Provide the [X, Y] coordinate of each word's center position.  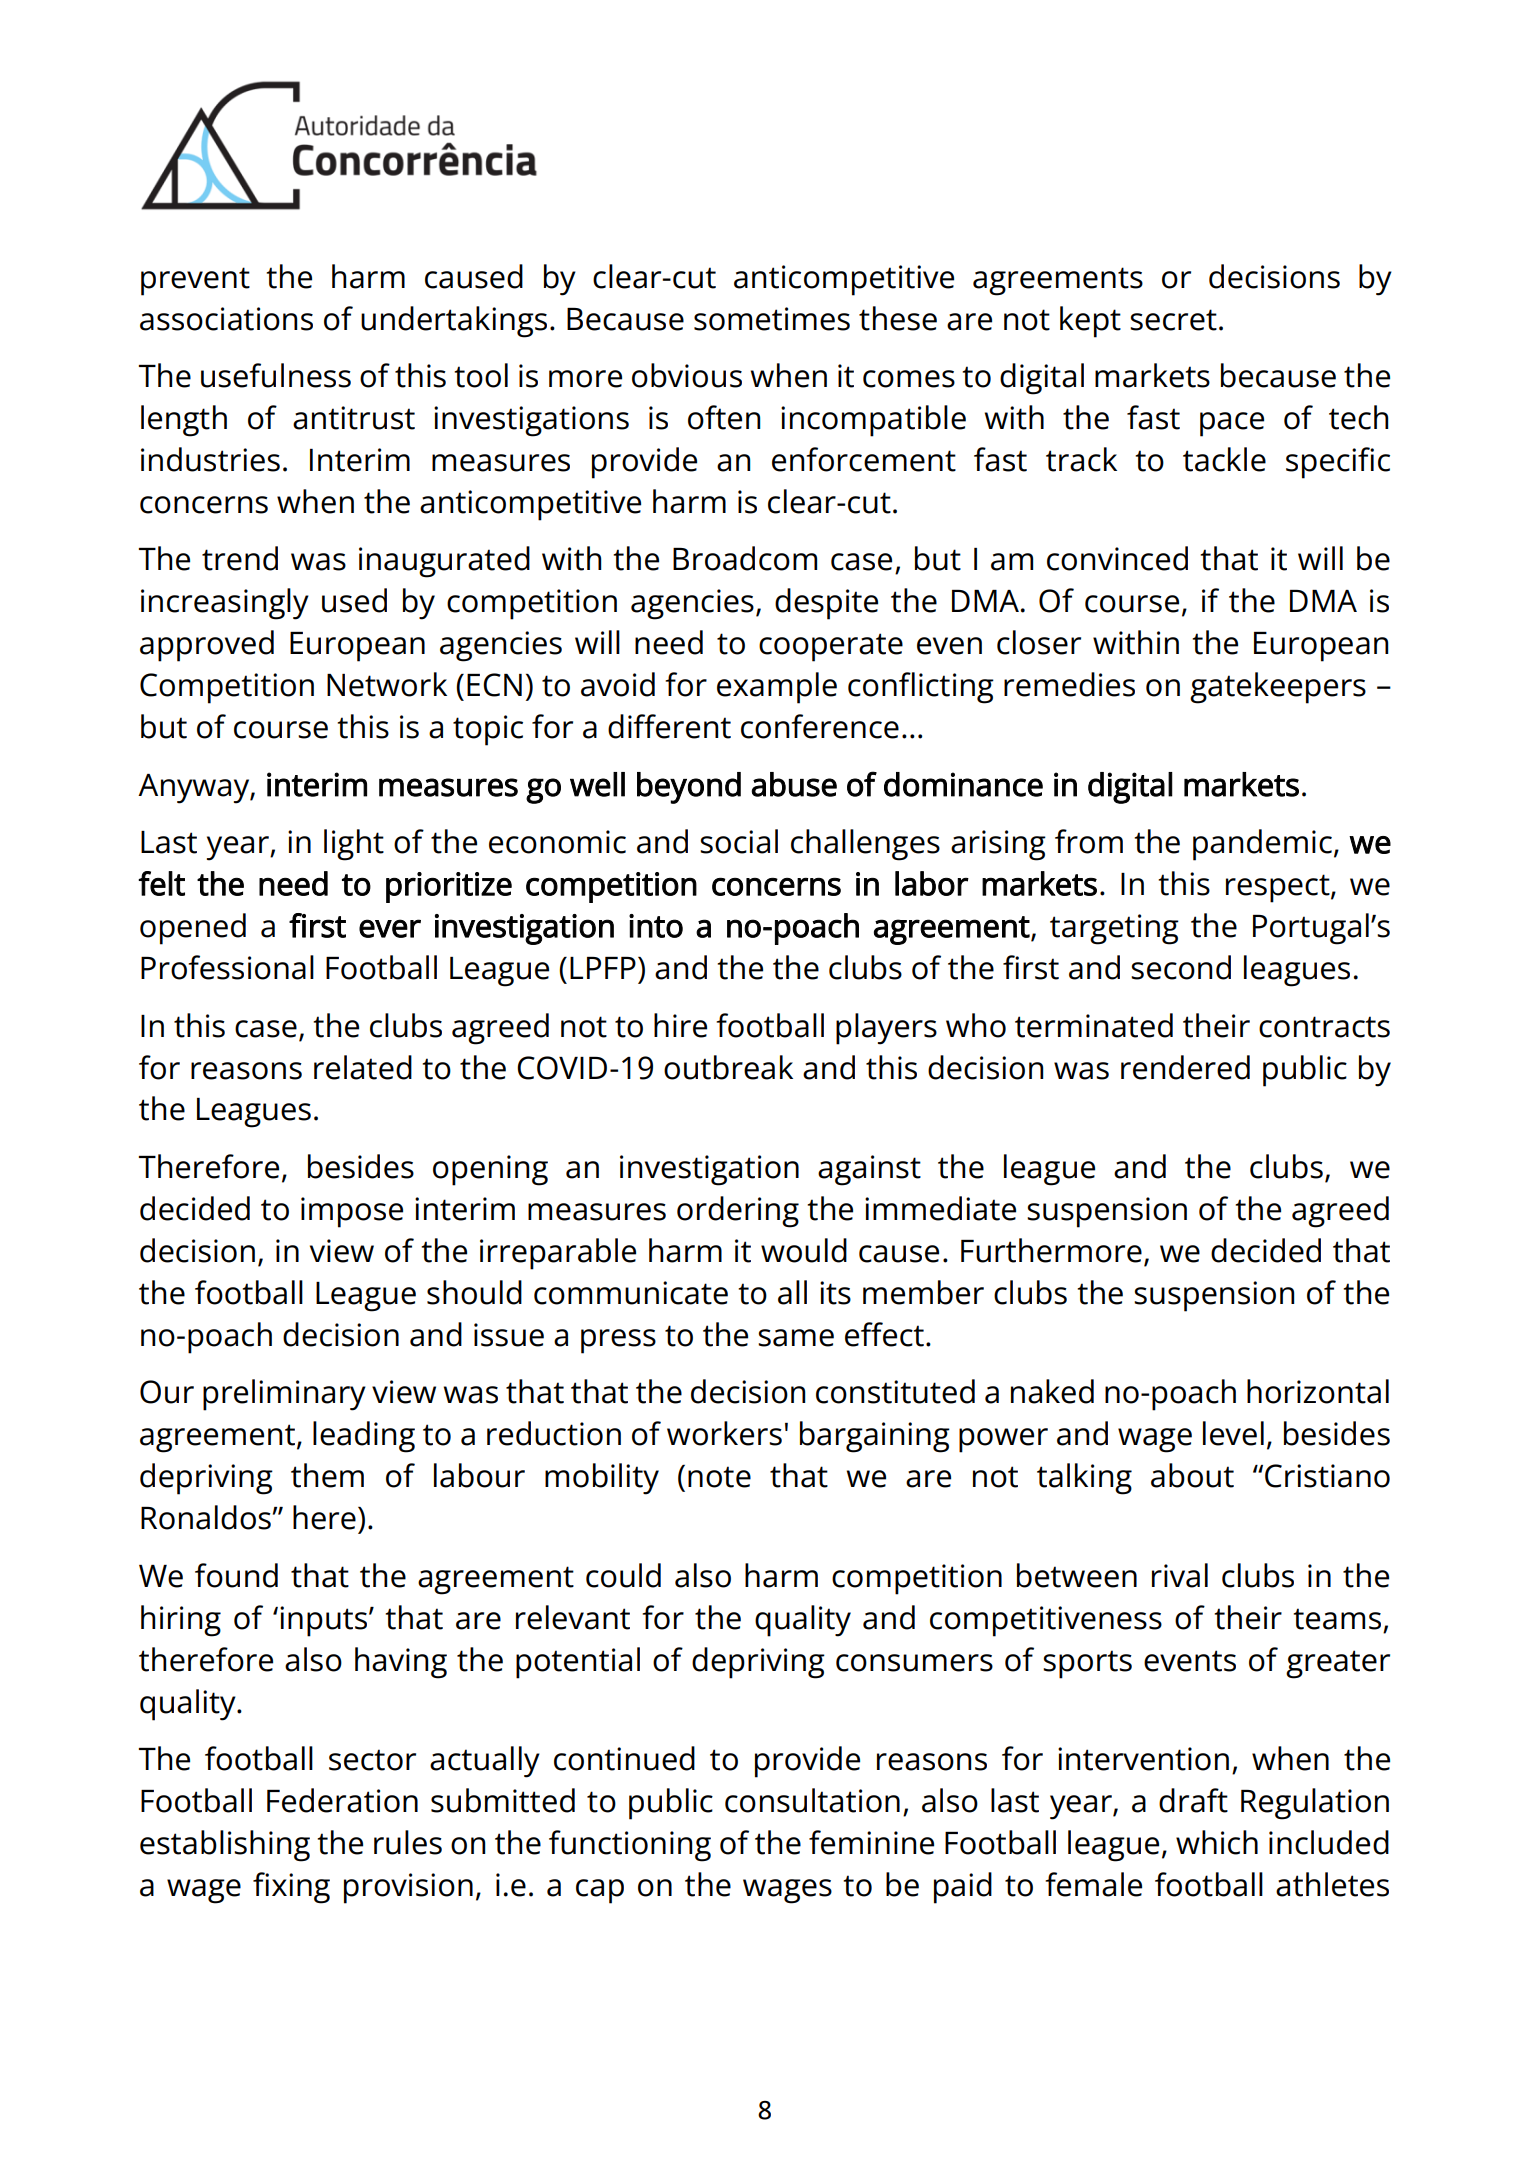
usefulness [276, 375]
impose [352, 1212]
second [1181, 967]
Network [387, 684]
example [777, 688]
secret [1173, 320]
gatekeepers [1278, 688]
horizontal [1318, 1391]
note [719, 1477]
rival [1180, 1575]
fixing [291, 1888]
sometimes [772, 319]
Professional [227, 967]
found [236, 1575]
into [656, 926]
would [804, 1250]
